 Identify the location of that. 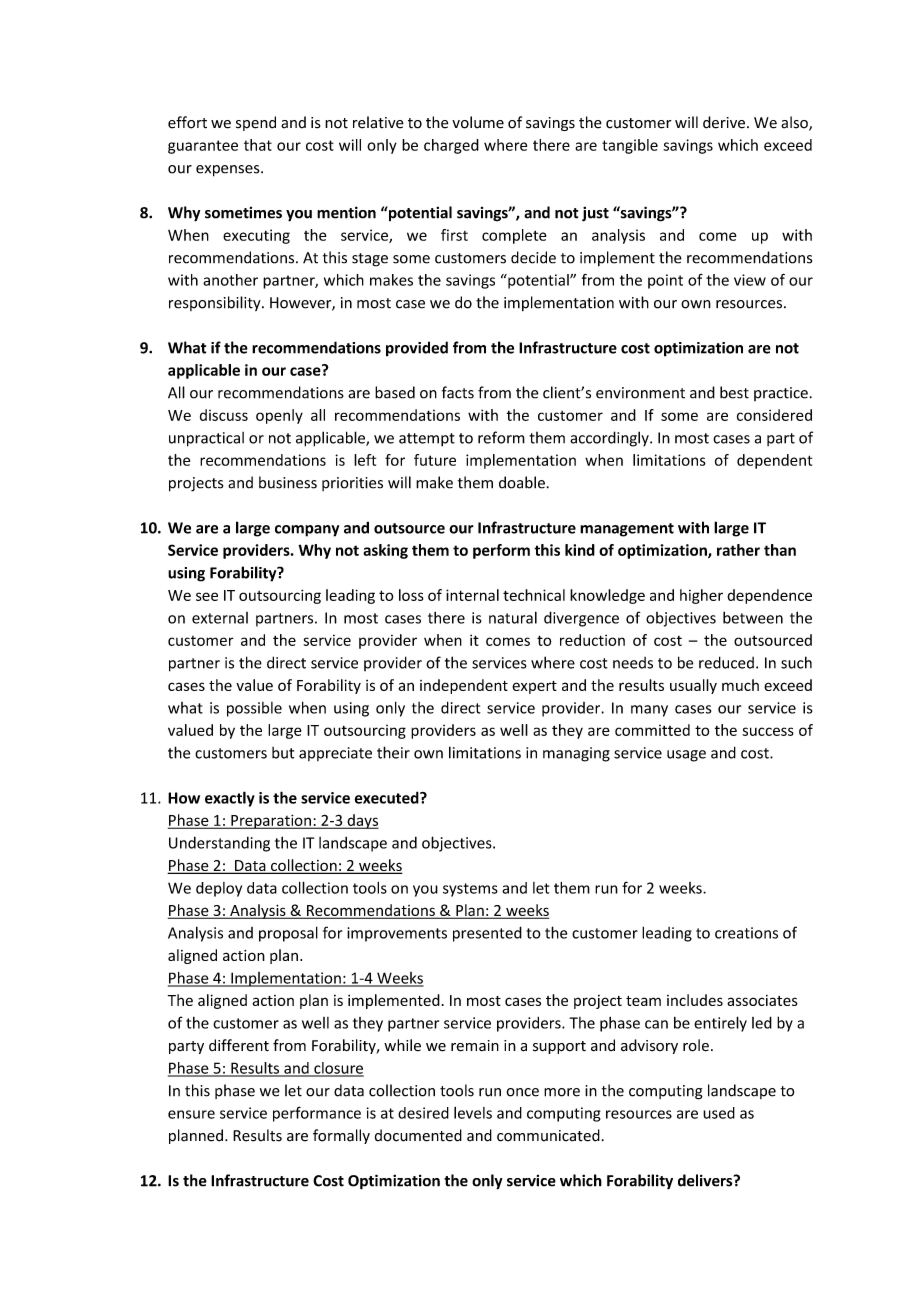
(258, 145).
